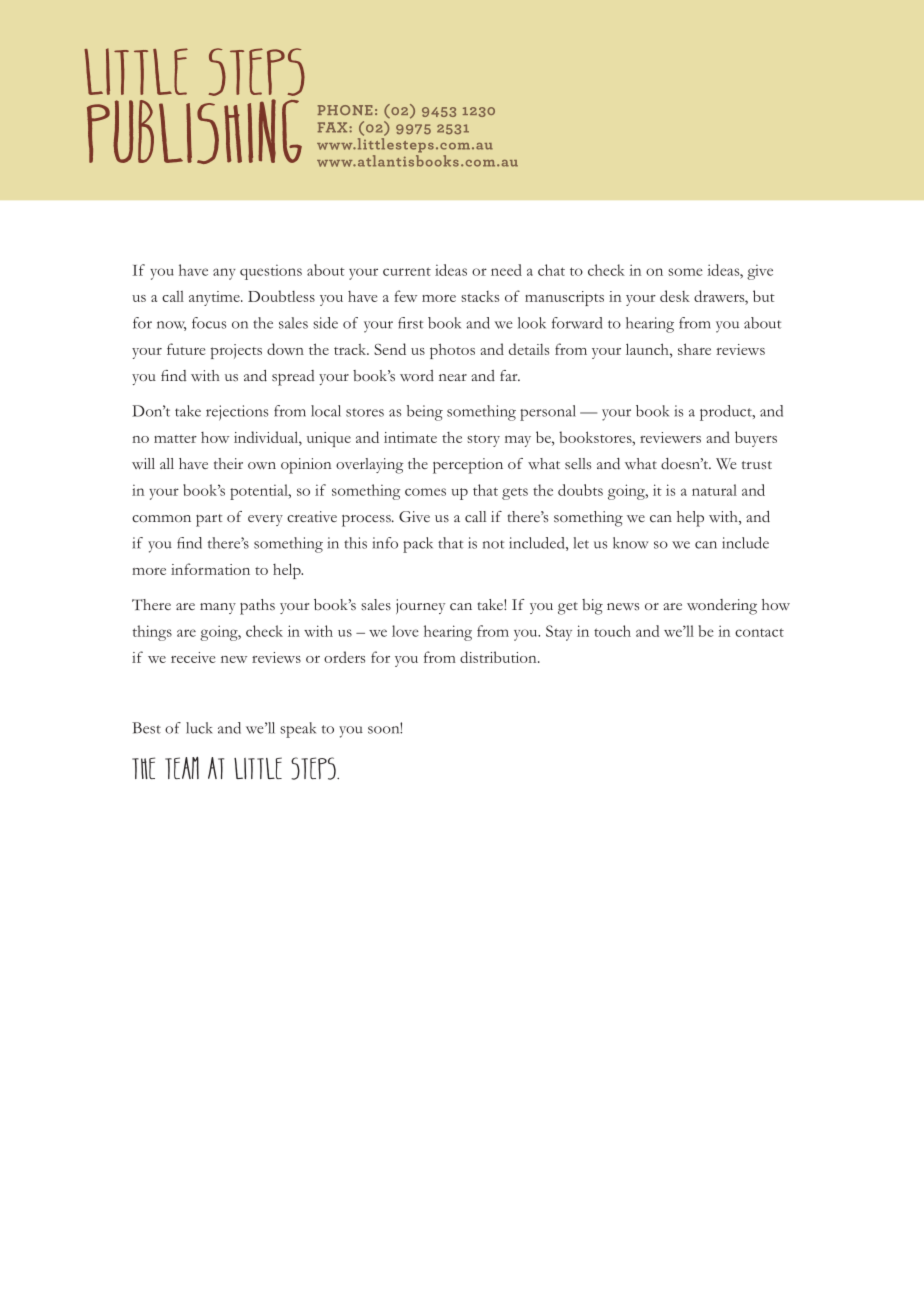 The image size is (924, 1308). Describe the element at coordinates (452, 351) in the screenshot. I see `photos` at that location.
